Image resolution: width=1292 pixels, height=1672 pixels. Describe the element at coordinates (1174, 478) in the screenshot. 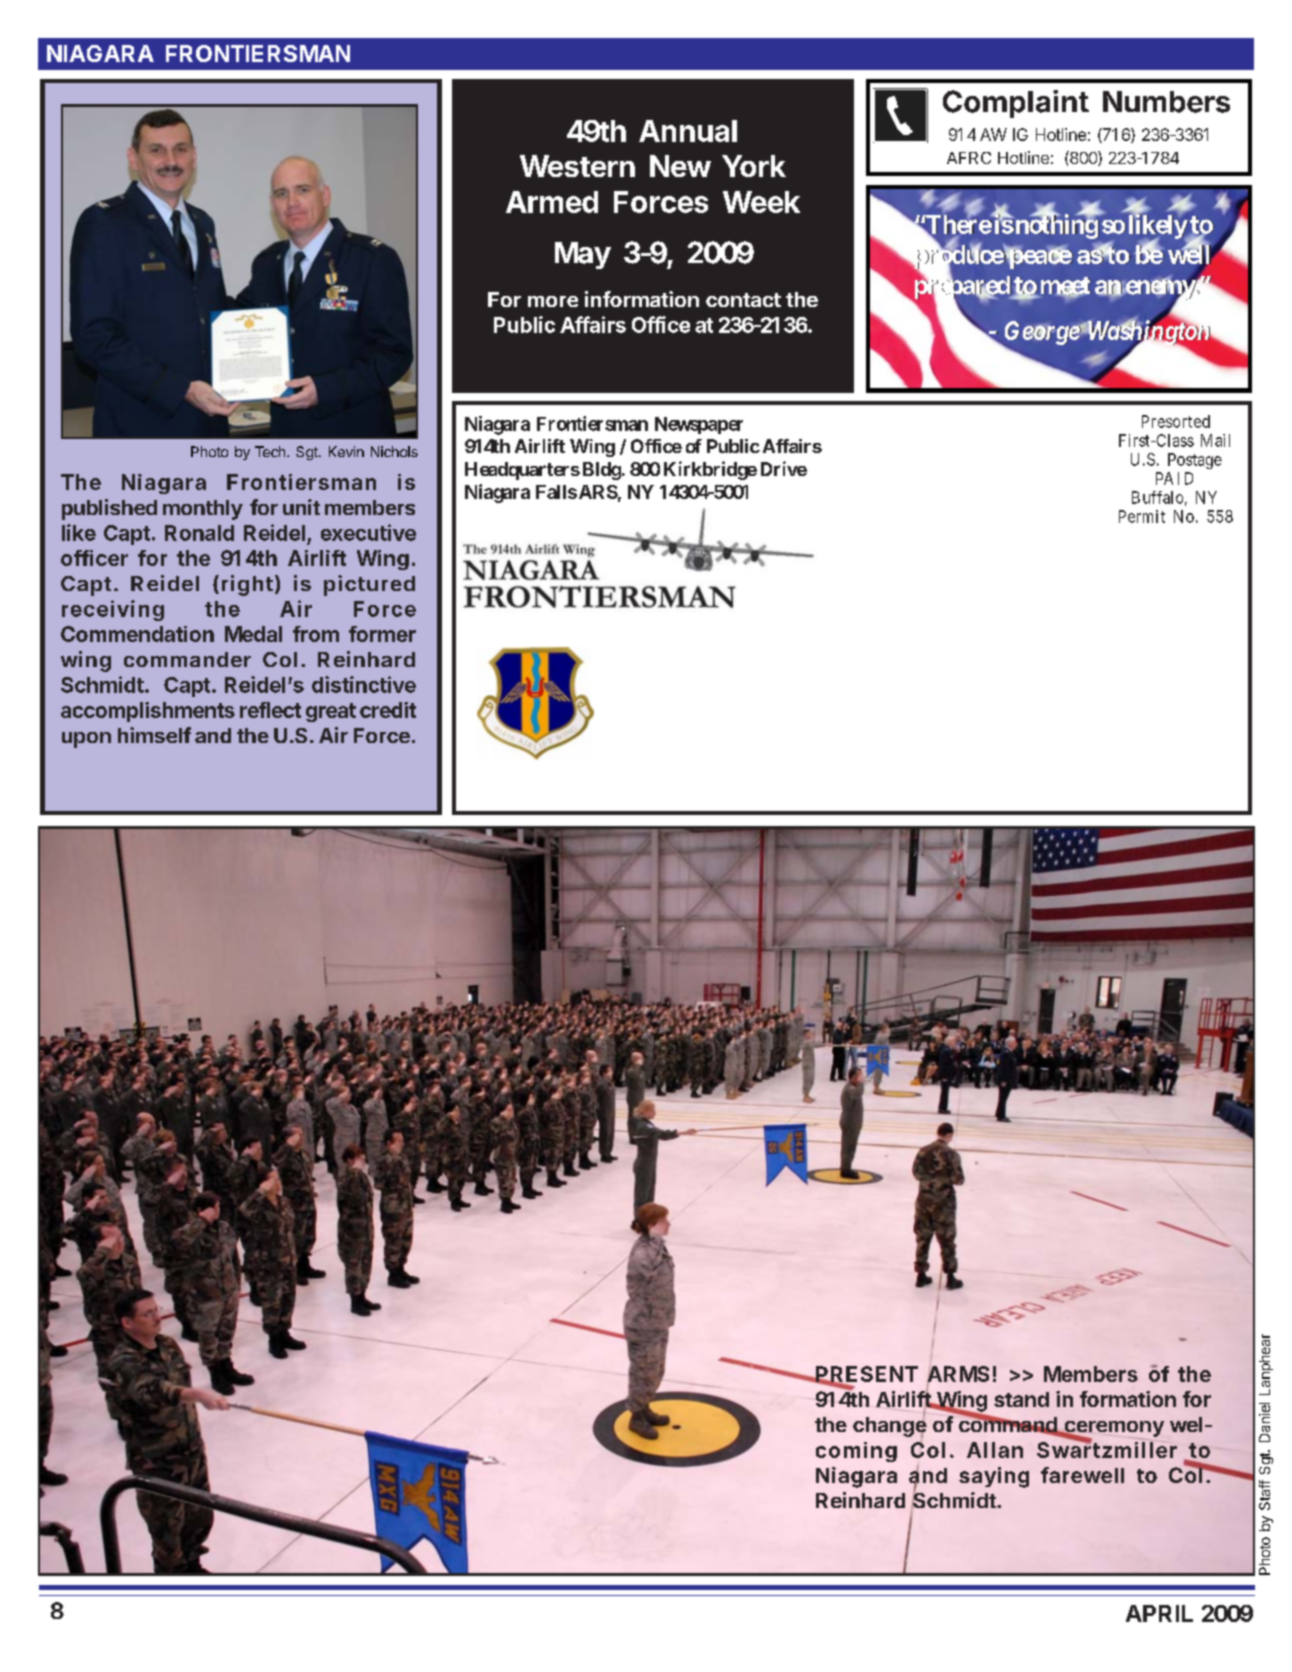

I see `PAID` at that location.
